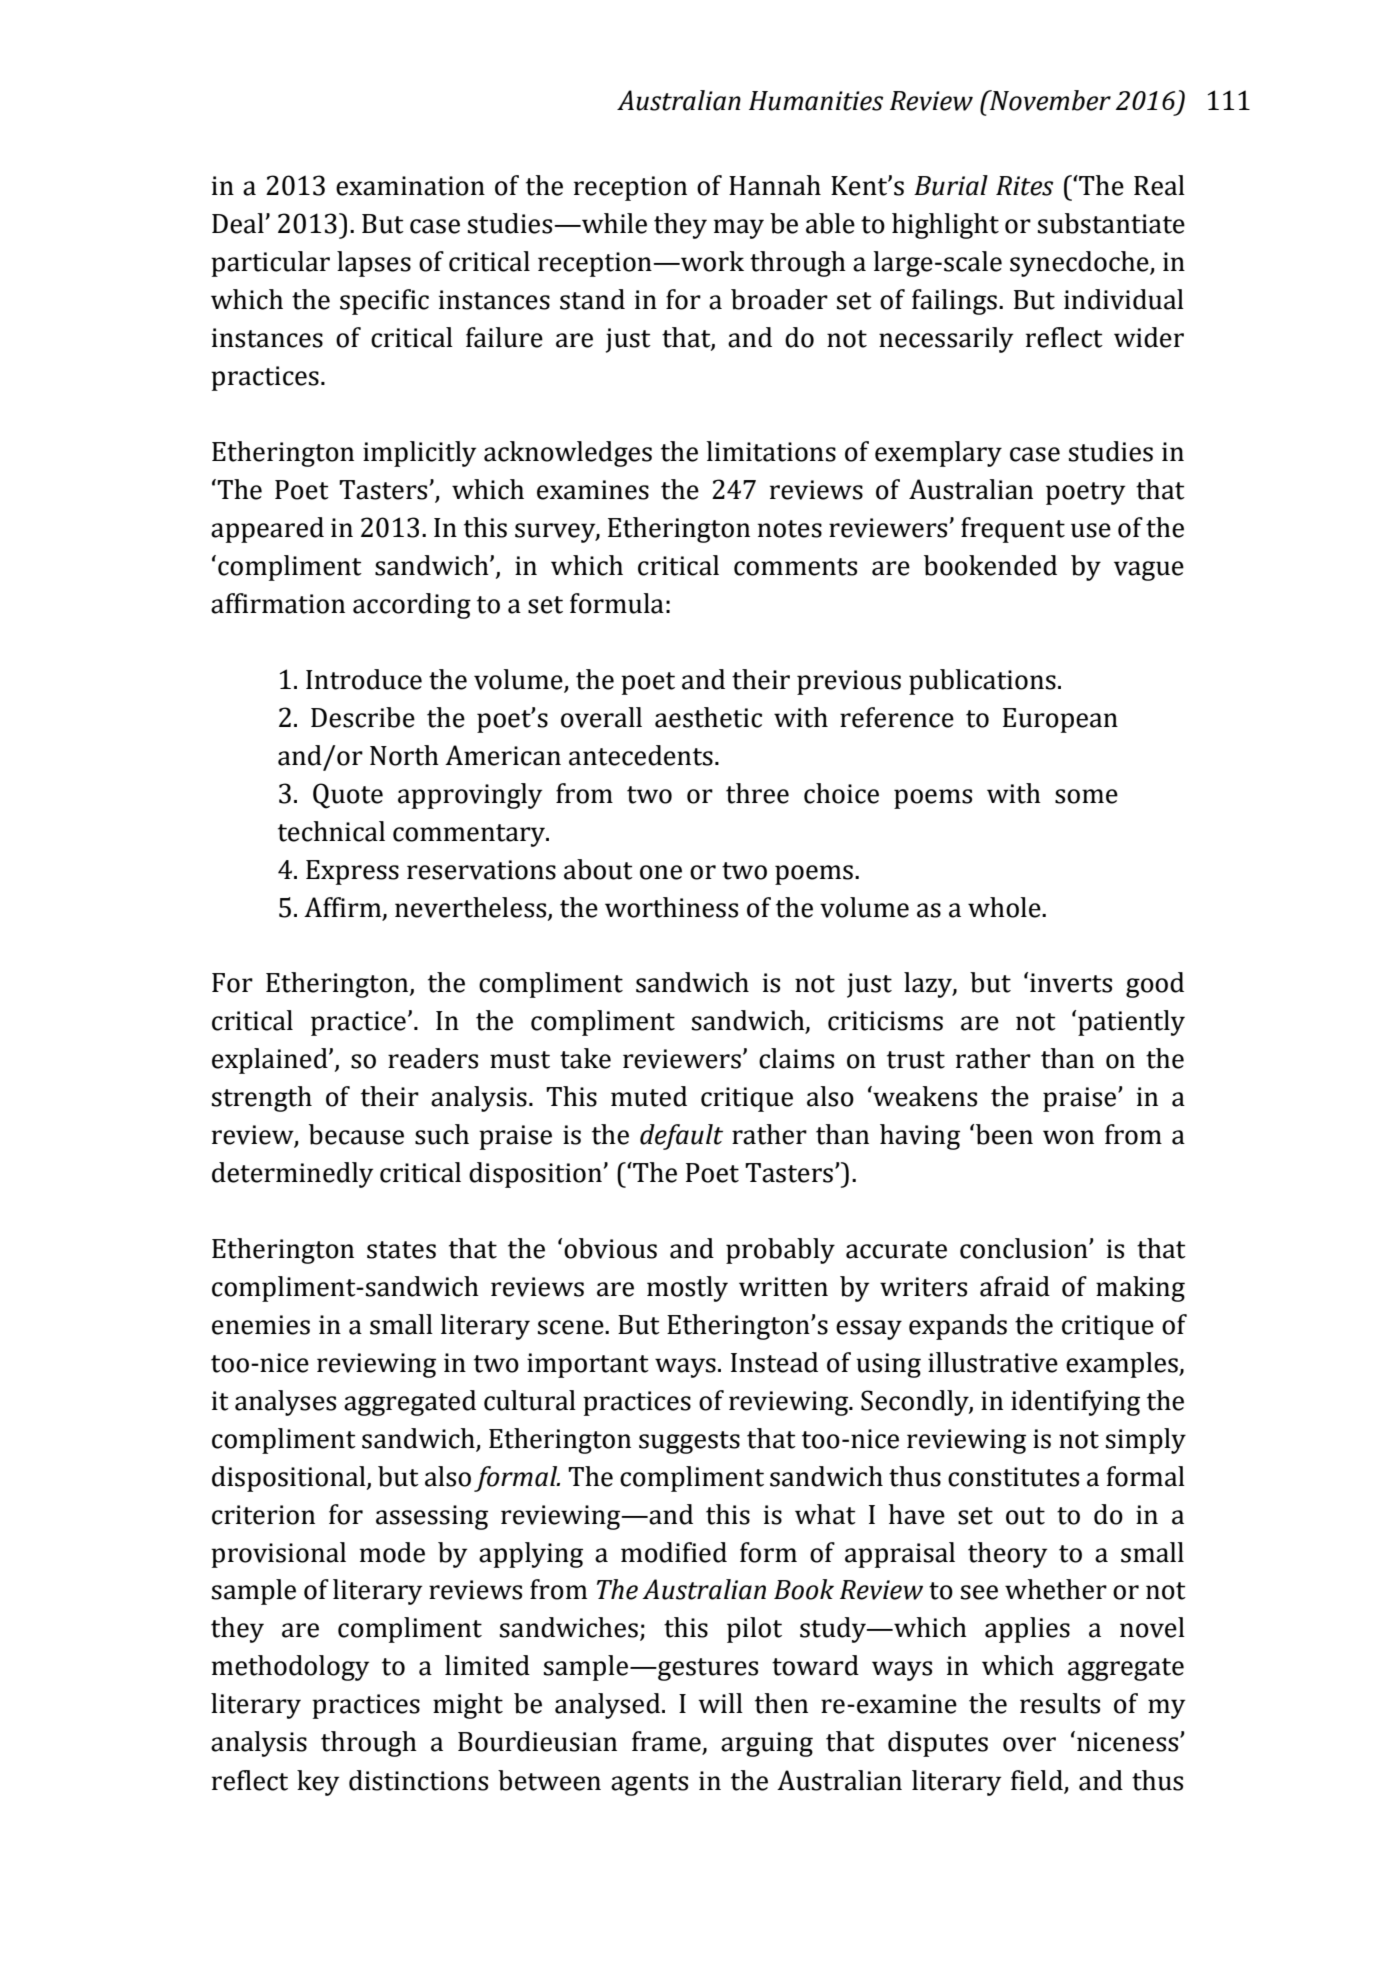  Describe the element at coordinates (775, 185) in the document. I see `Hannah` at that location.
